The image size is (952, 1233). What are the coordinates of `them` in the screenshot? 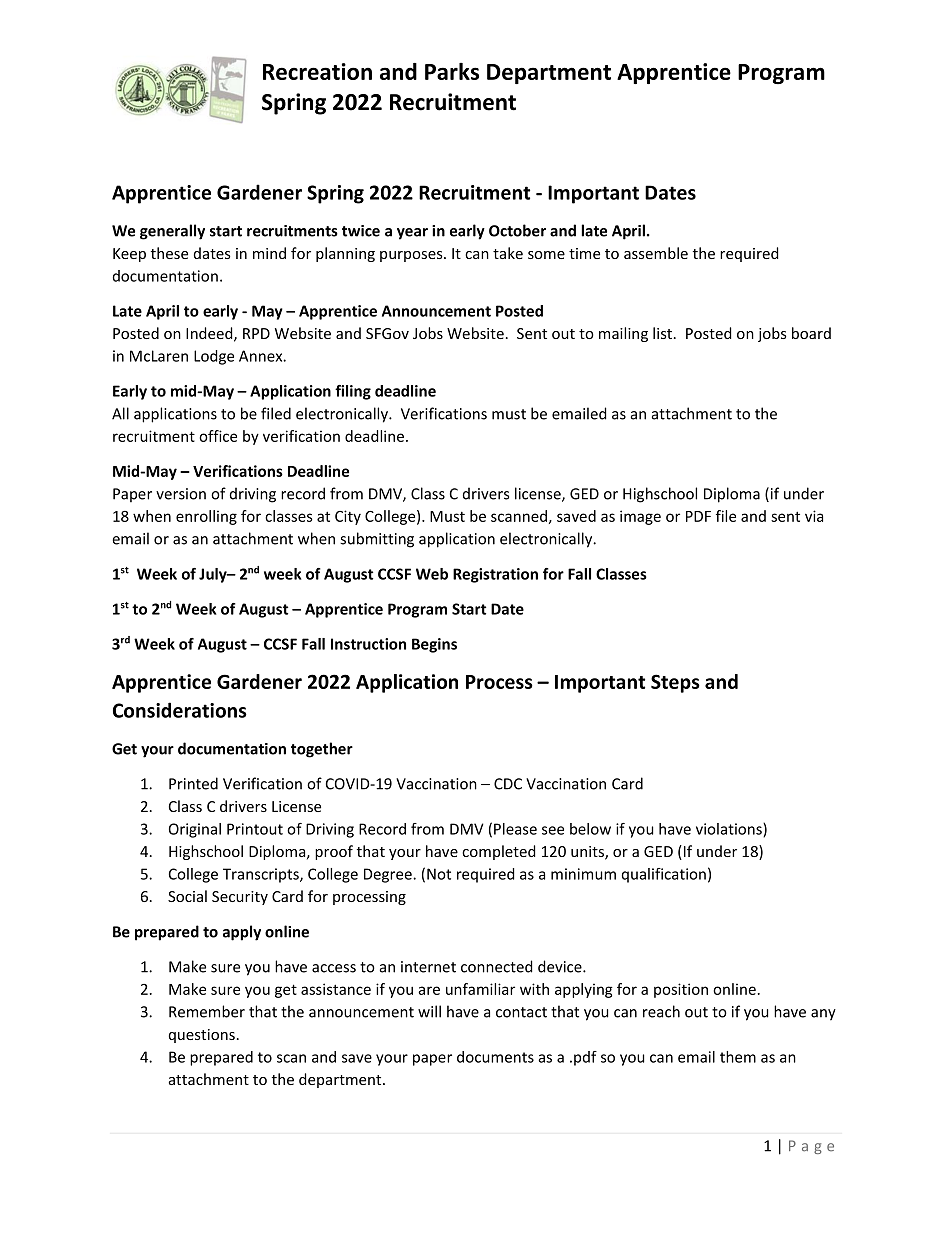 It's located at (738, 1057).
